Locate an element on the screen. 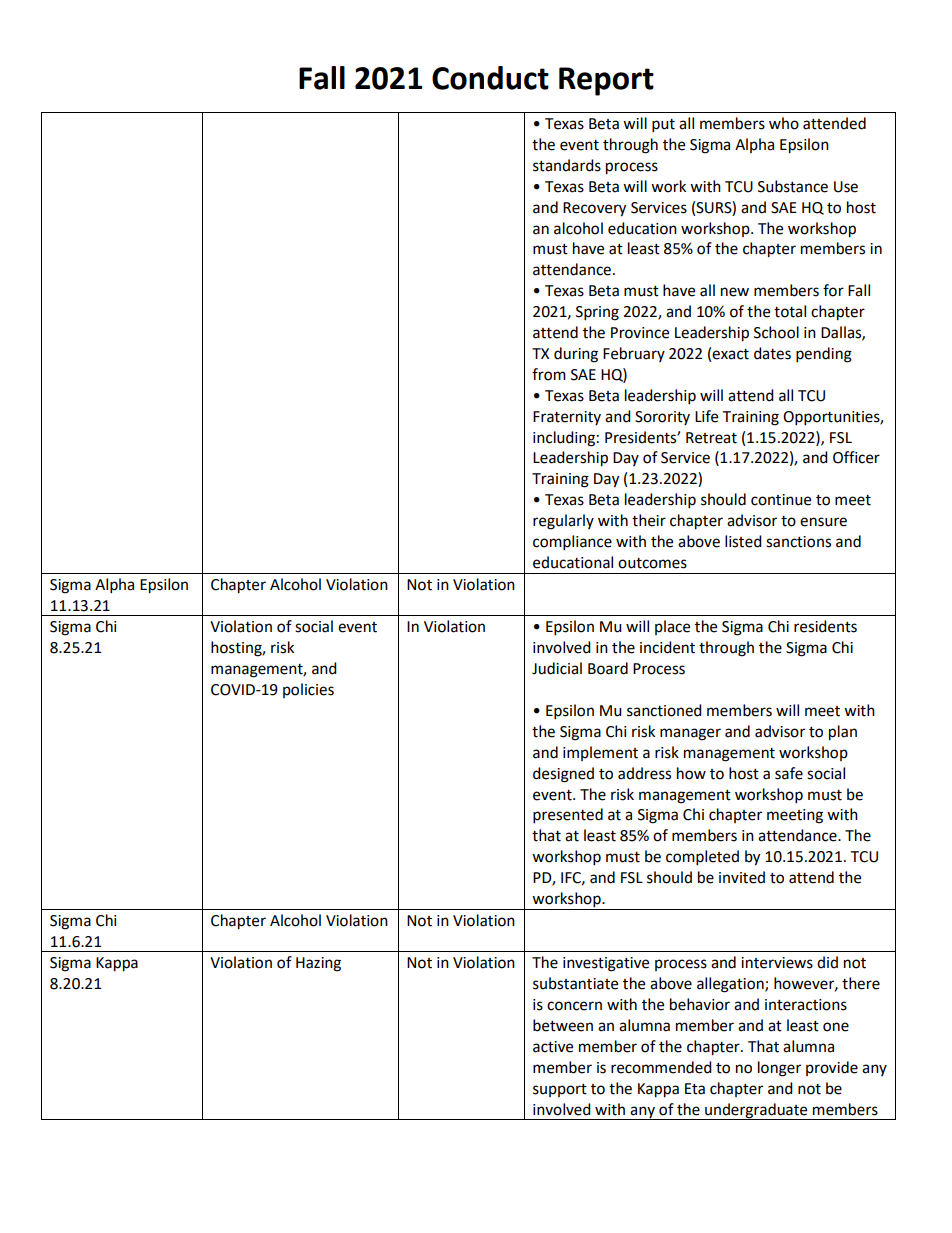  Conduct is located at coordinates (490, 78).
